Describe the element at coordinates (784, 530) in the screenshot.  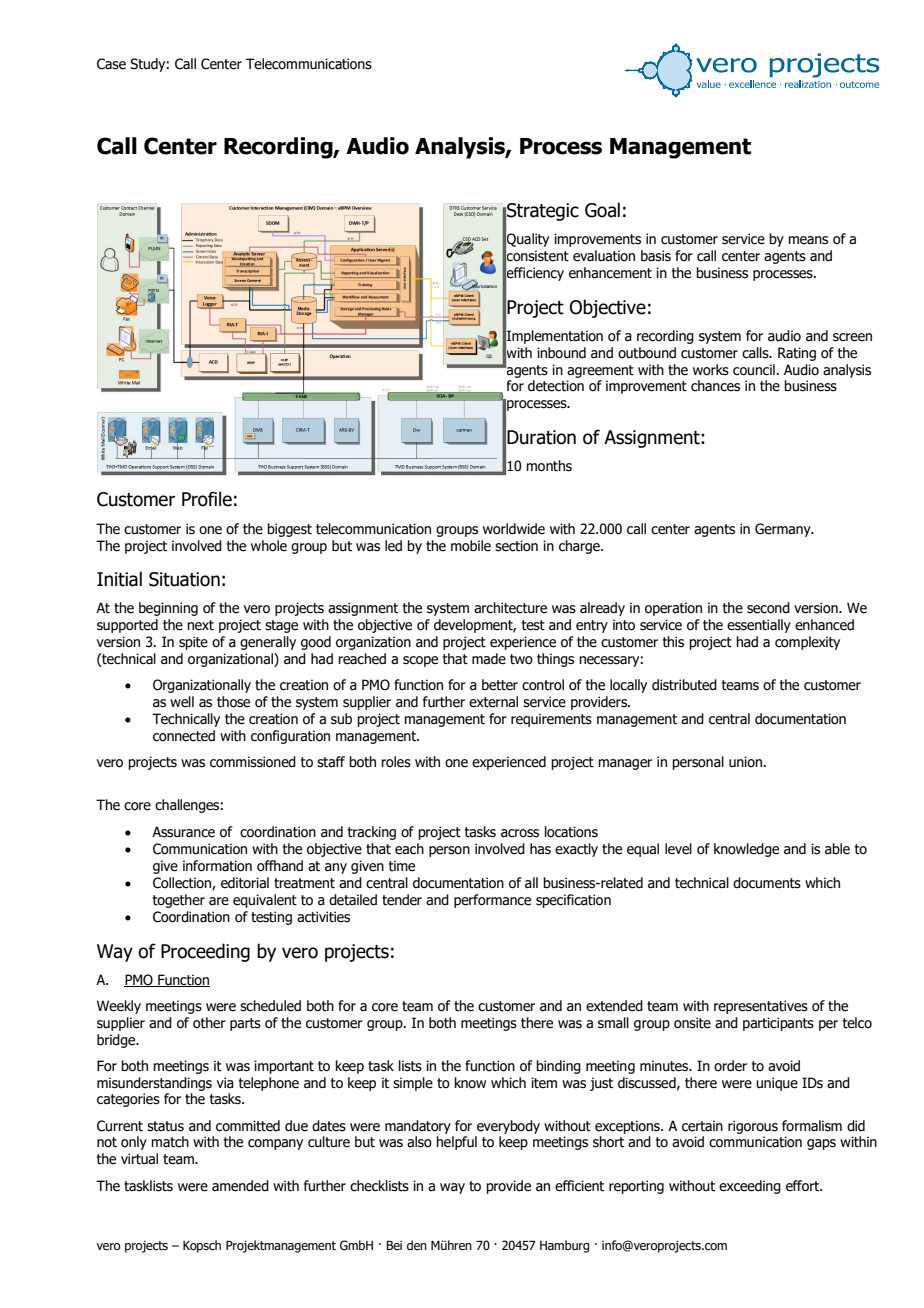
I see `Germany` at that location.
